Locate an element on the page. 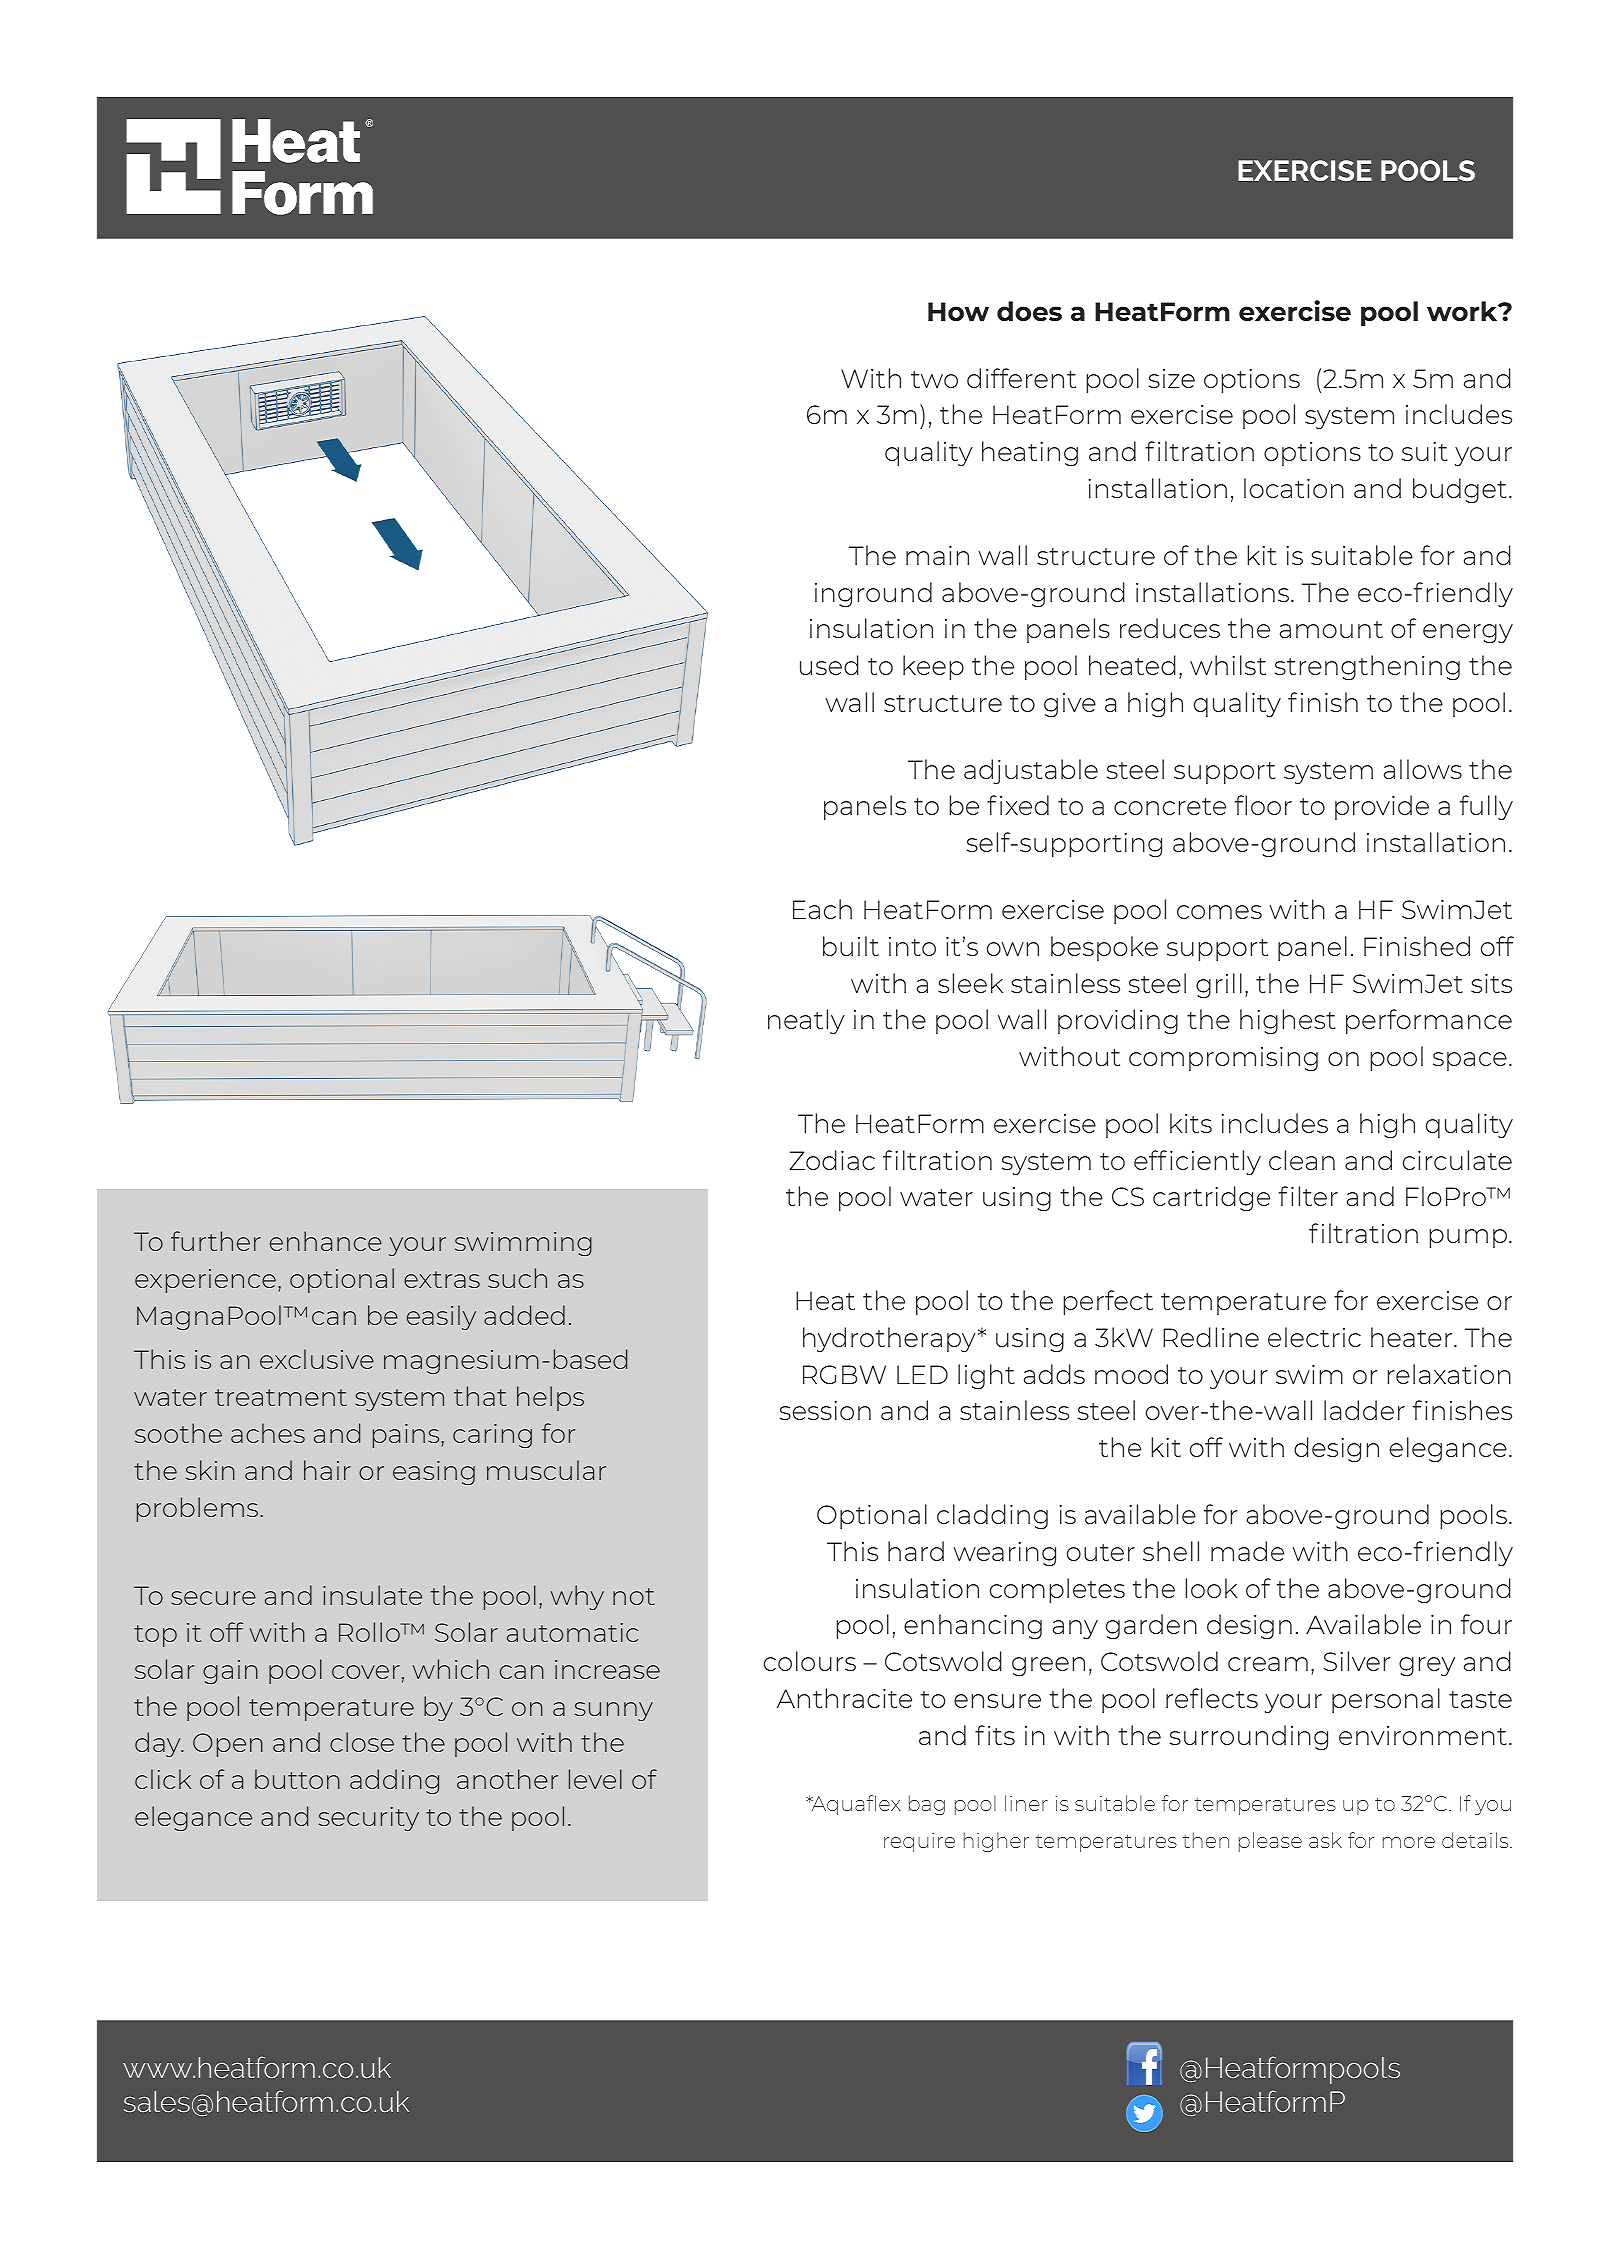 The height and width of the page is (2259, 1610). exclusive is located at coordinates (317, 1359).
